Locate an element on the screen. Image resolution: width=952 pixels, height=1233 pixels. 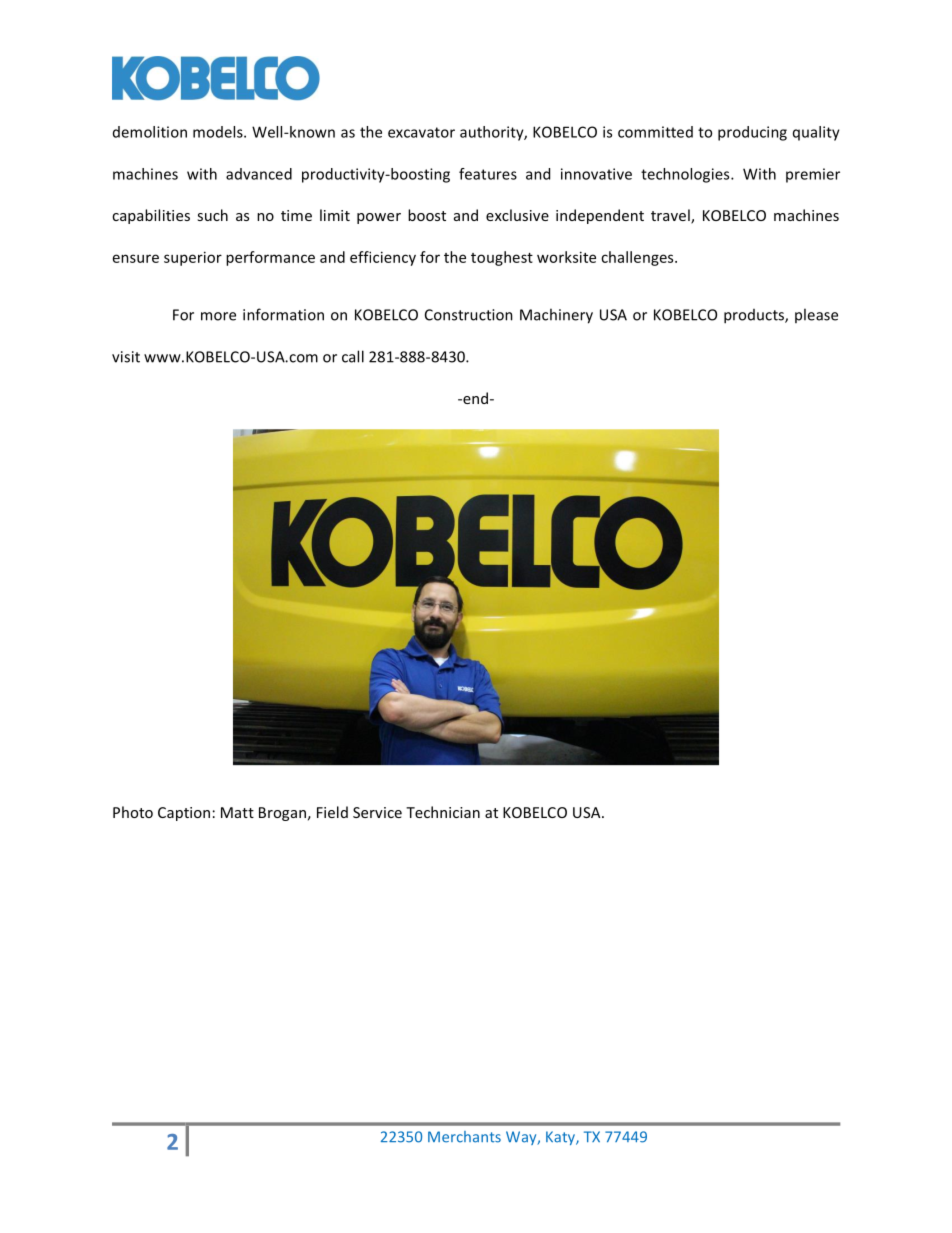
models is located at coordinates (219, 132).
